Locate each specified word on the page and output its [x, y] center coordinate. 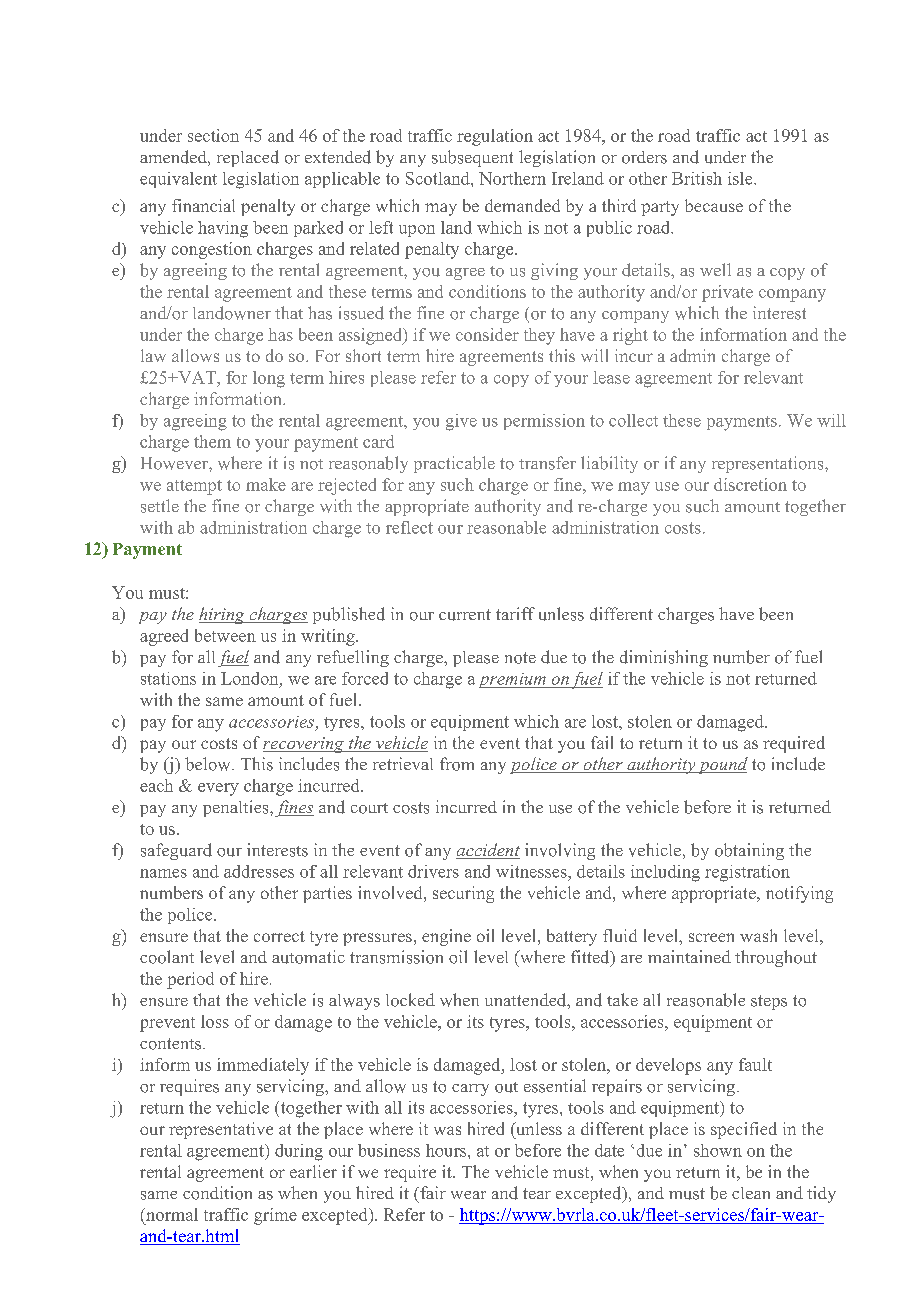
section [213, 135]
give [461, 422]
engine [446, 937]
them [212, 441]
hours [447, 1150]
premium [513, 680]
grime [275, 1216]
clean [751, 1193]
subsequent [472, 158]
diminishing [664, 658]
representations [769, 464]
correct [279, 936]
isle [741, 178]
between [225, 635]
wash [758, 935]
